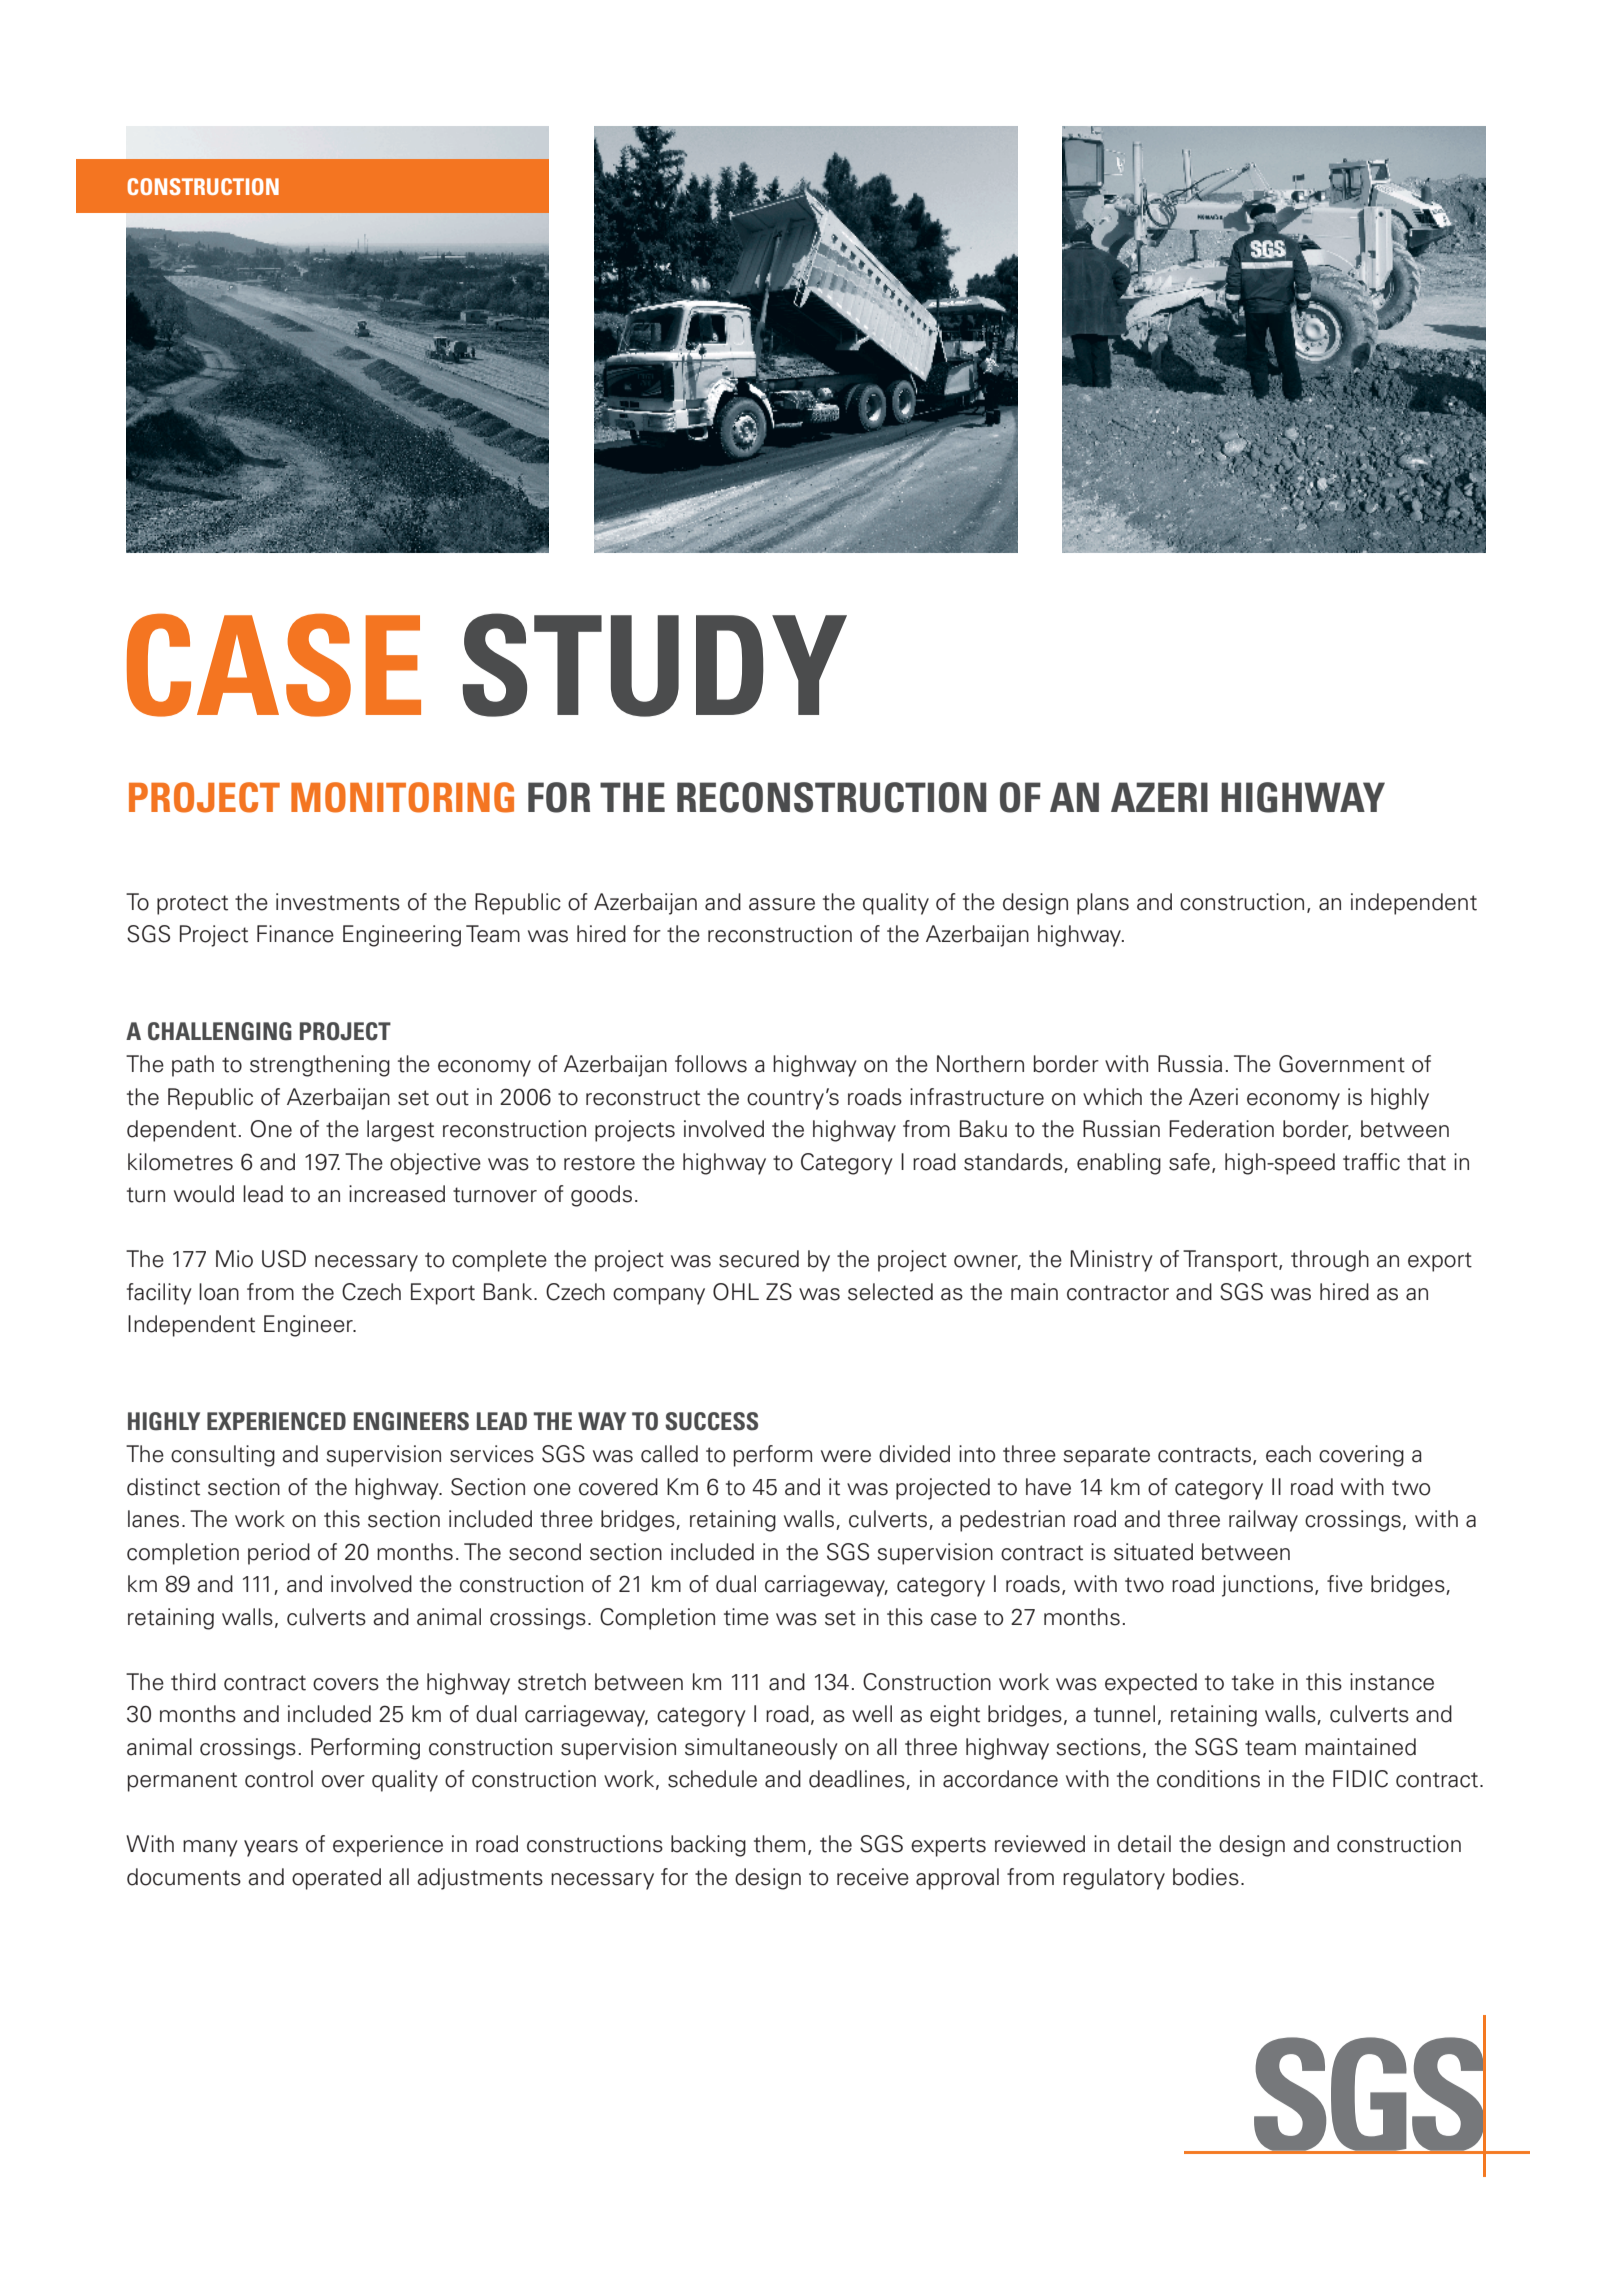 This screenshot has width=1612, height=2280. I want to click on each, so click(1288, 1454).
